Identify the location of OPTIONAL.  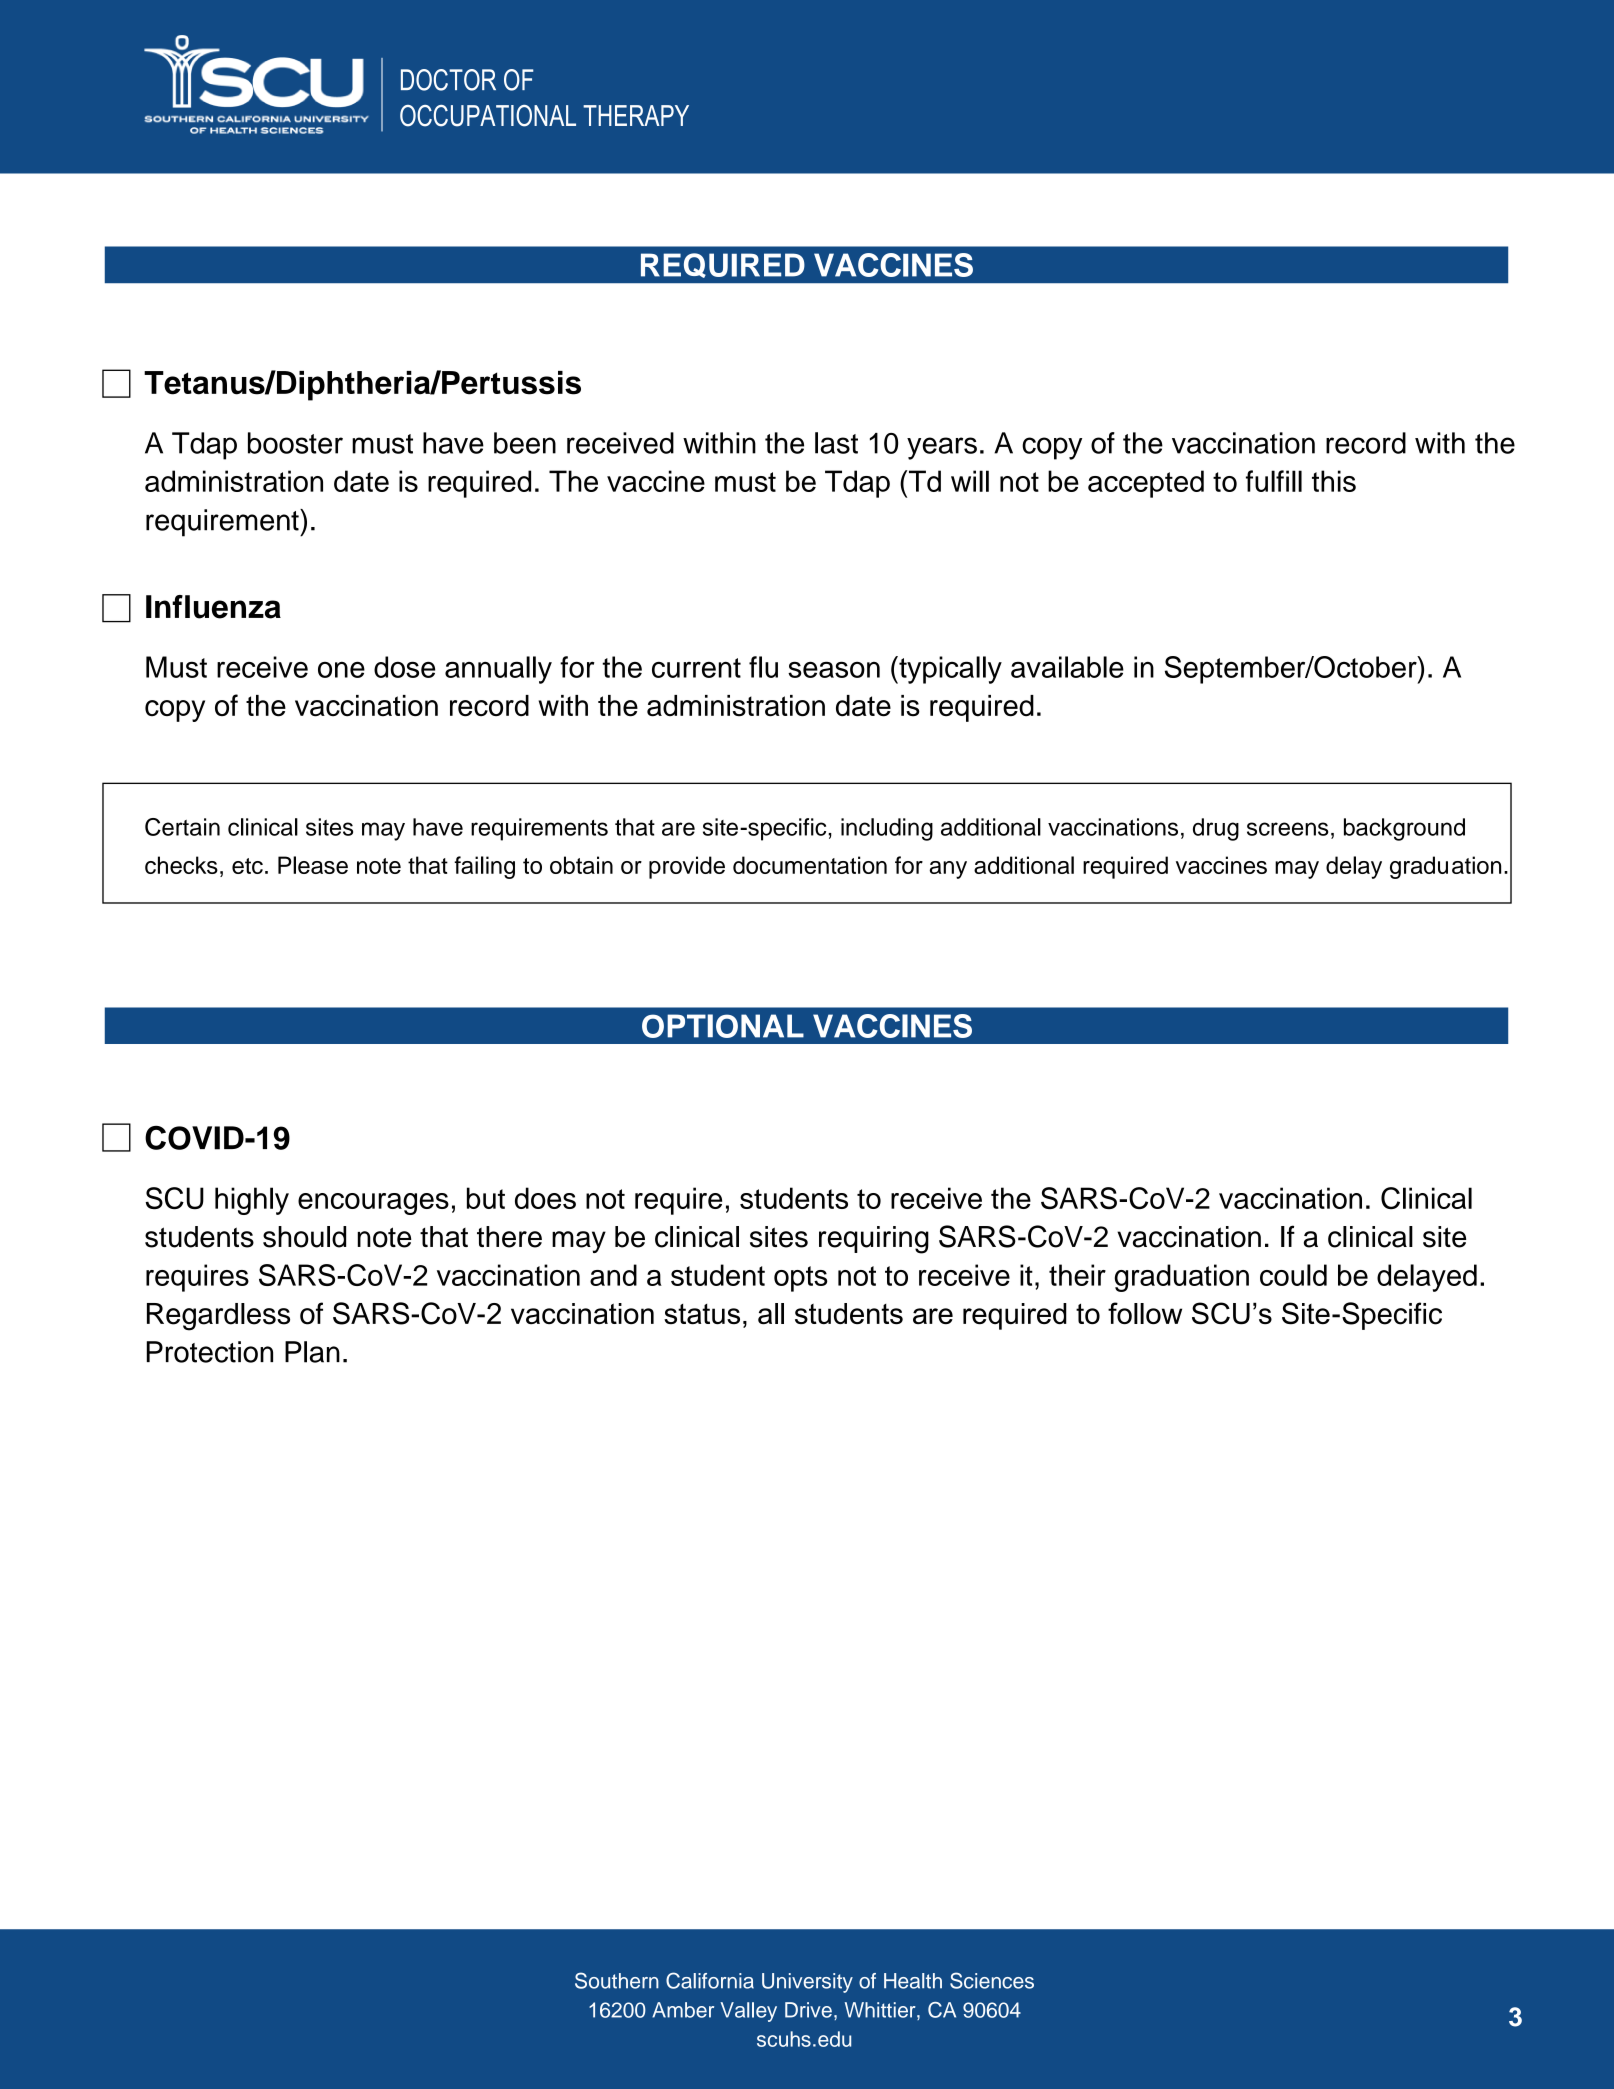
(723, 1026).
